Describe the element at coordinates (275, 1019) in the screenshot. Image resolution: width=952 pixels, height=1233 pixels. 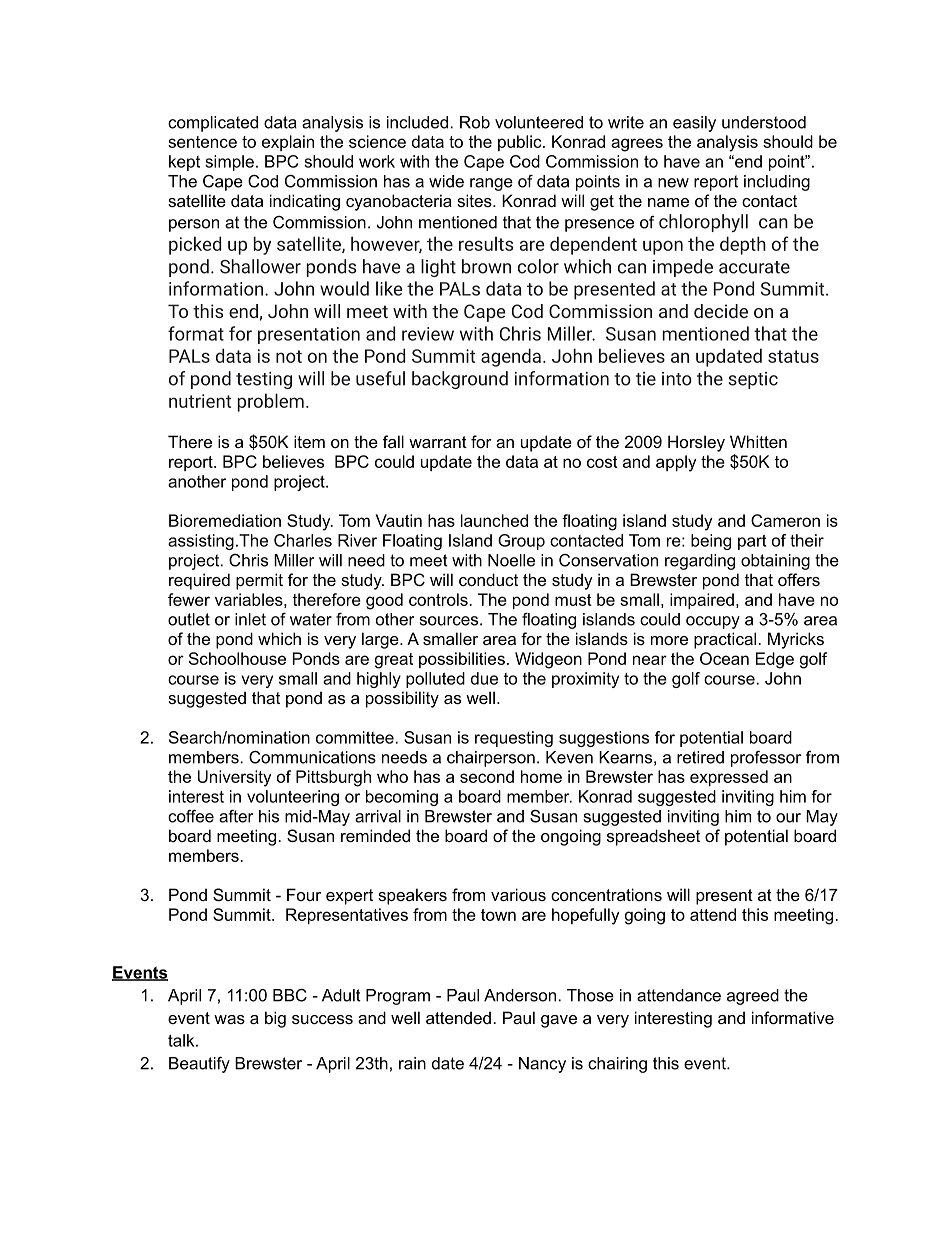
I see `big` at that location.
